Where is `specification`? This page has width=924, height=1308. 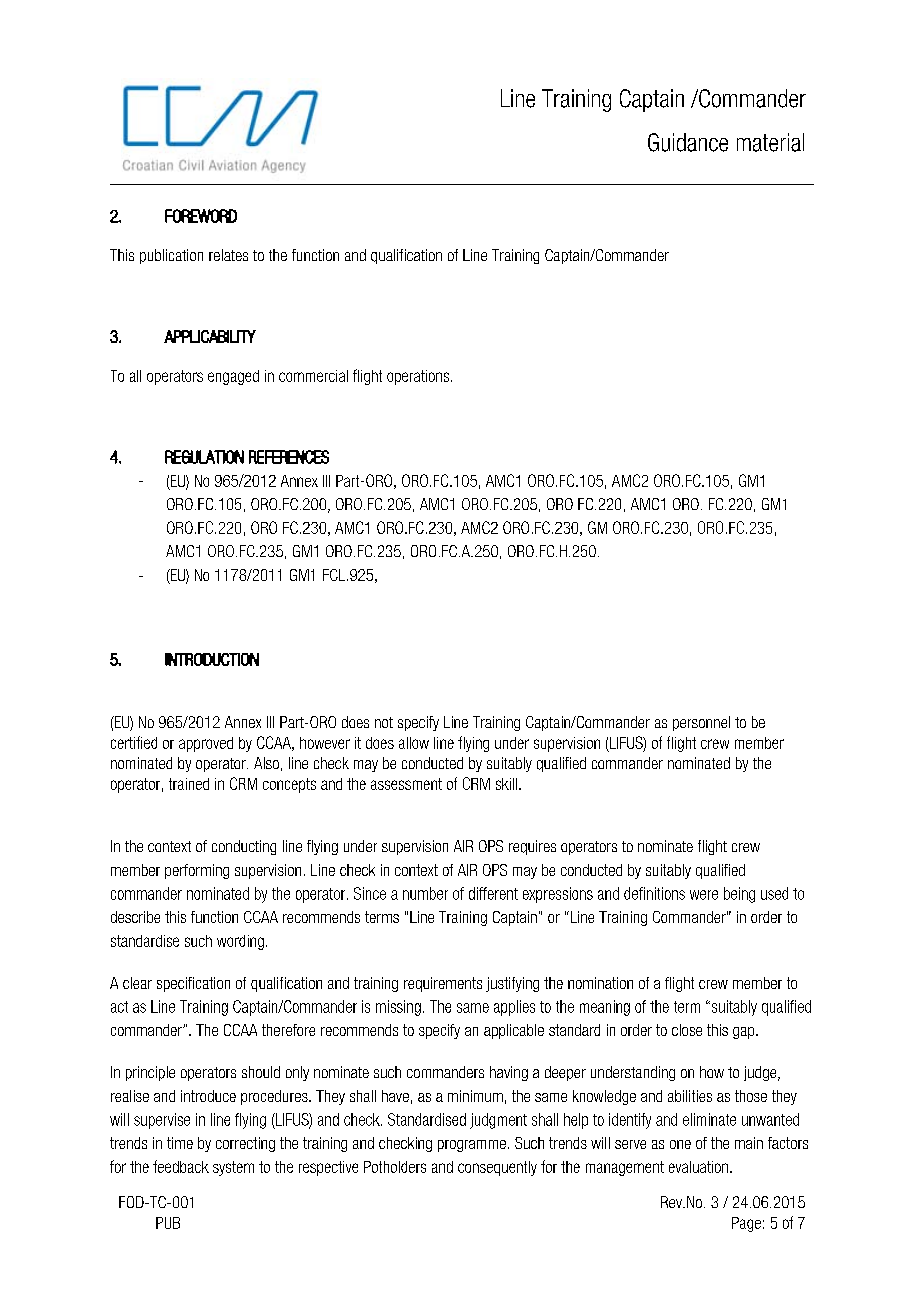 specification is located at coordinates (193, 984).
